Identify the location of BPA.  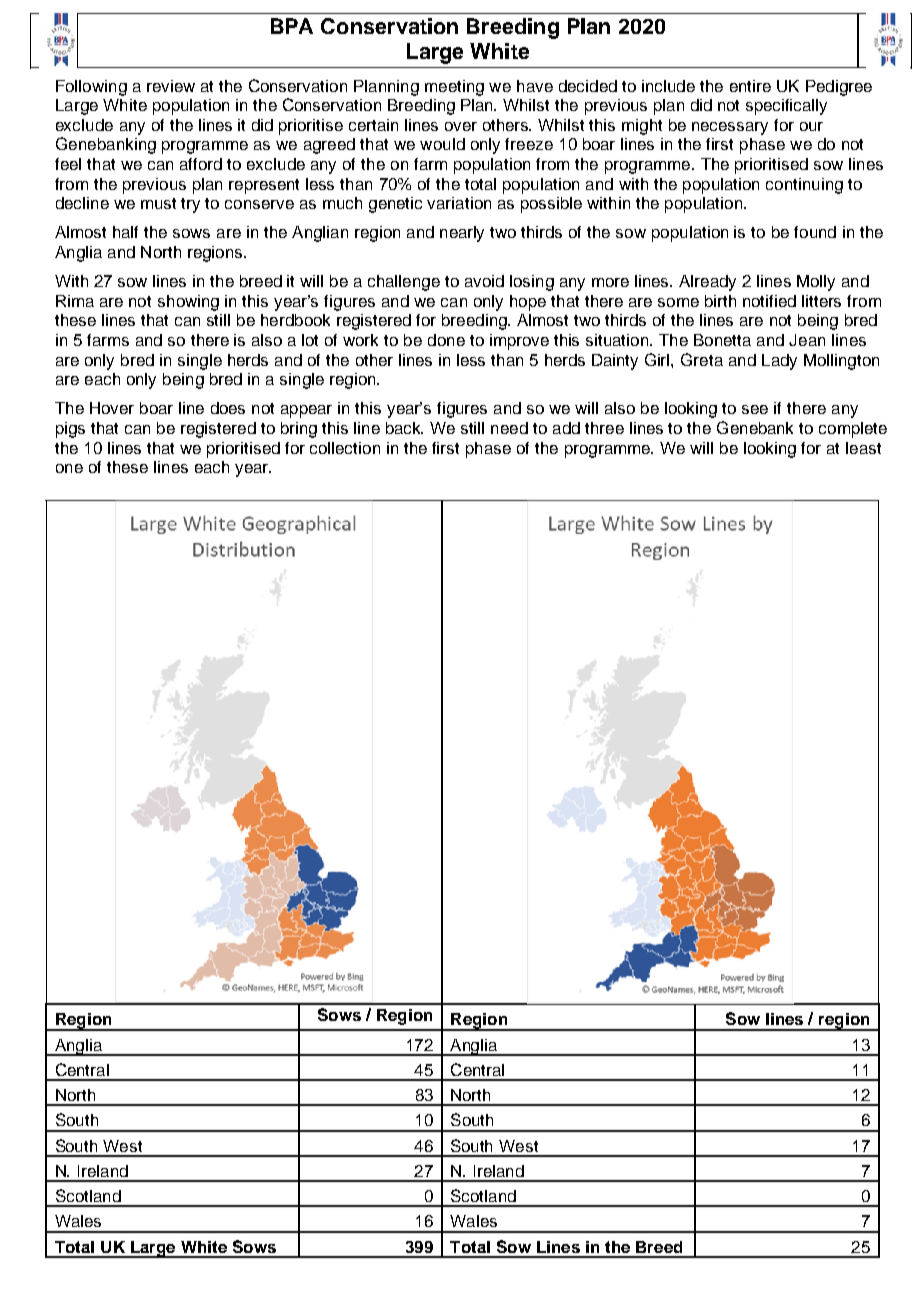
(292, 26).
